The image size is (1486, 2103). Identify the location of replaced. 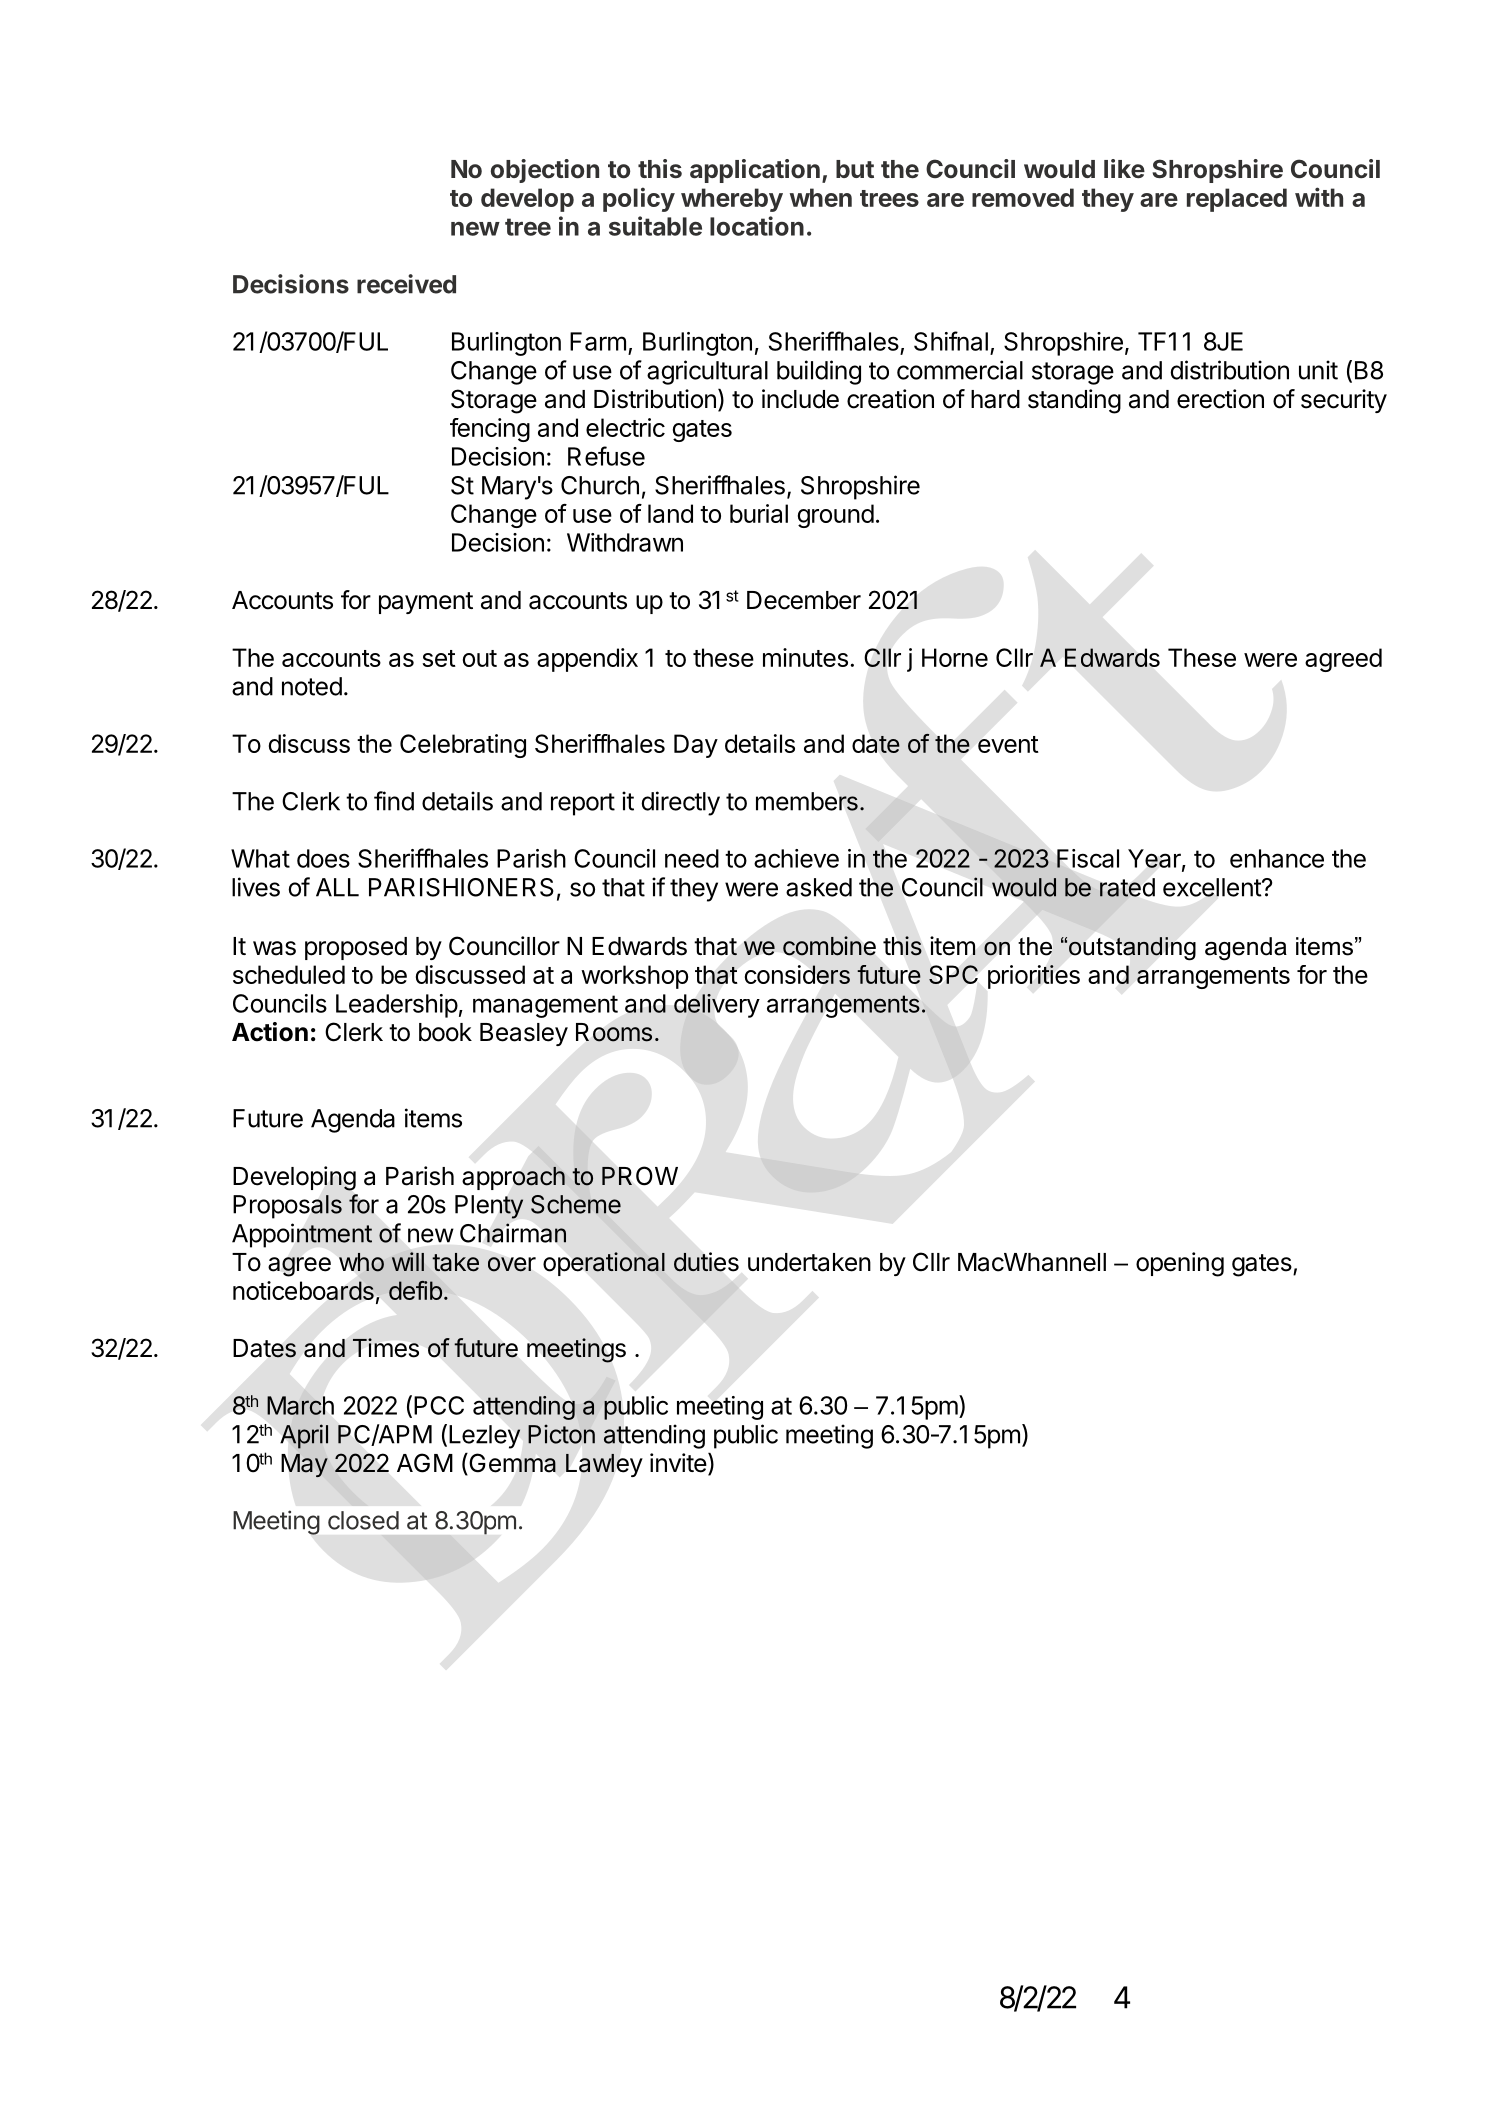
(1237, 200).
